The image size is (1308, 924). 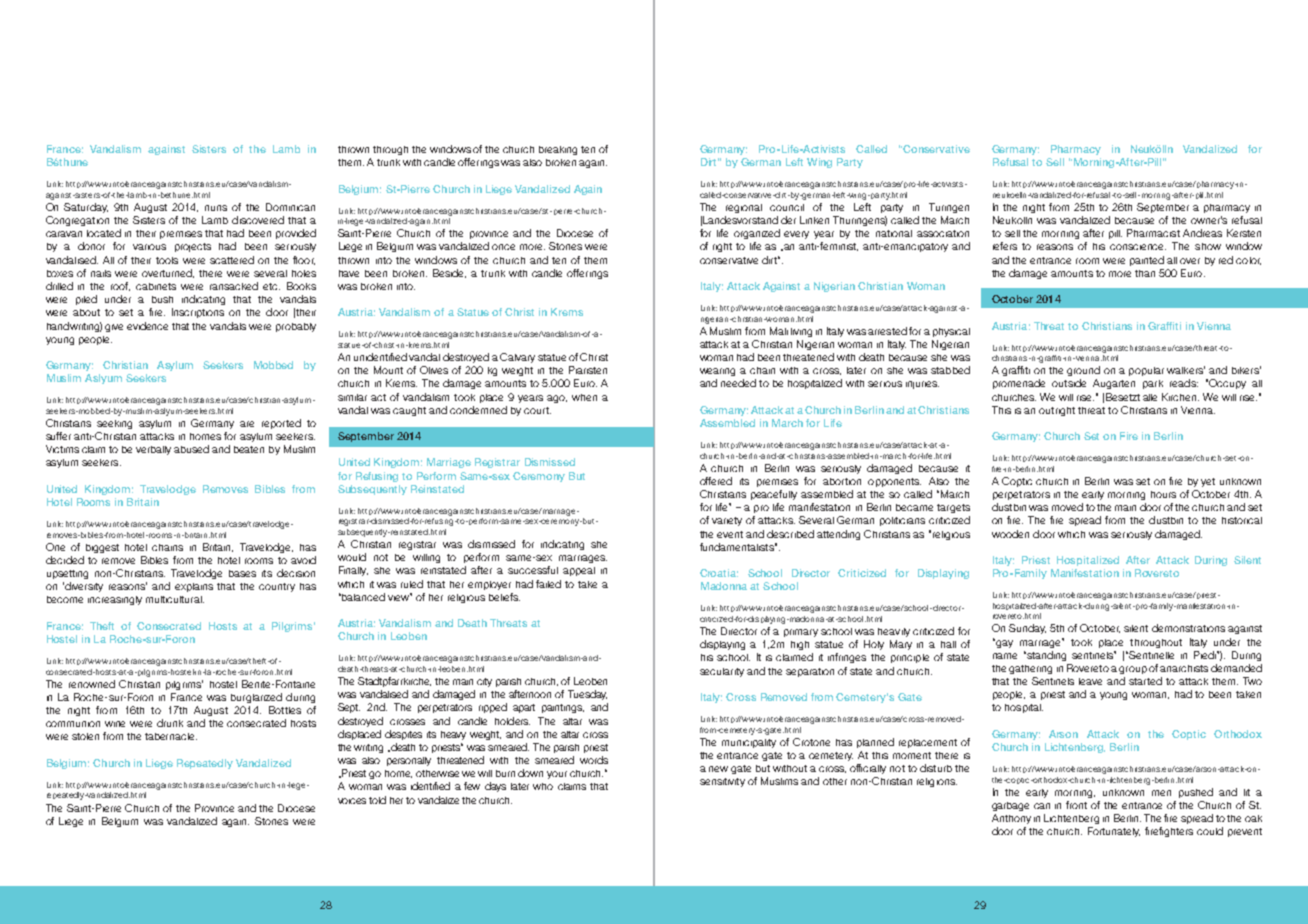 What do you see at coordinates (558, 150) in the screenshot?
I see `breaking` at bounding box center [558, 150].
